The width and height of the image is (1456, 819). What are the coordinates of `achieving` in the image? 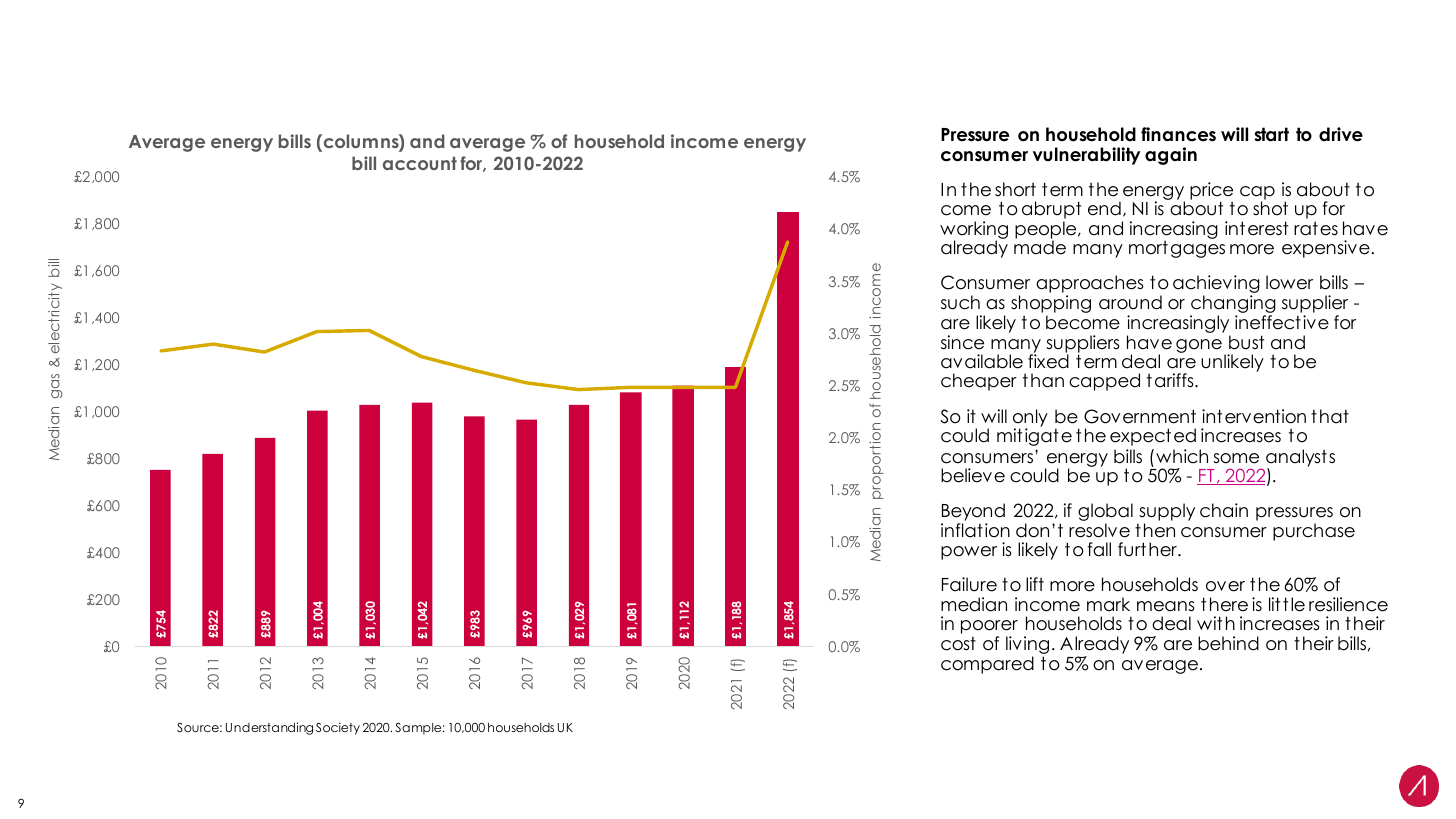 It's located at (1216, 285).
